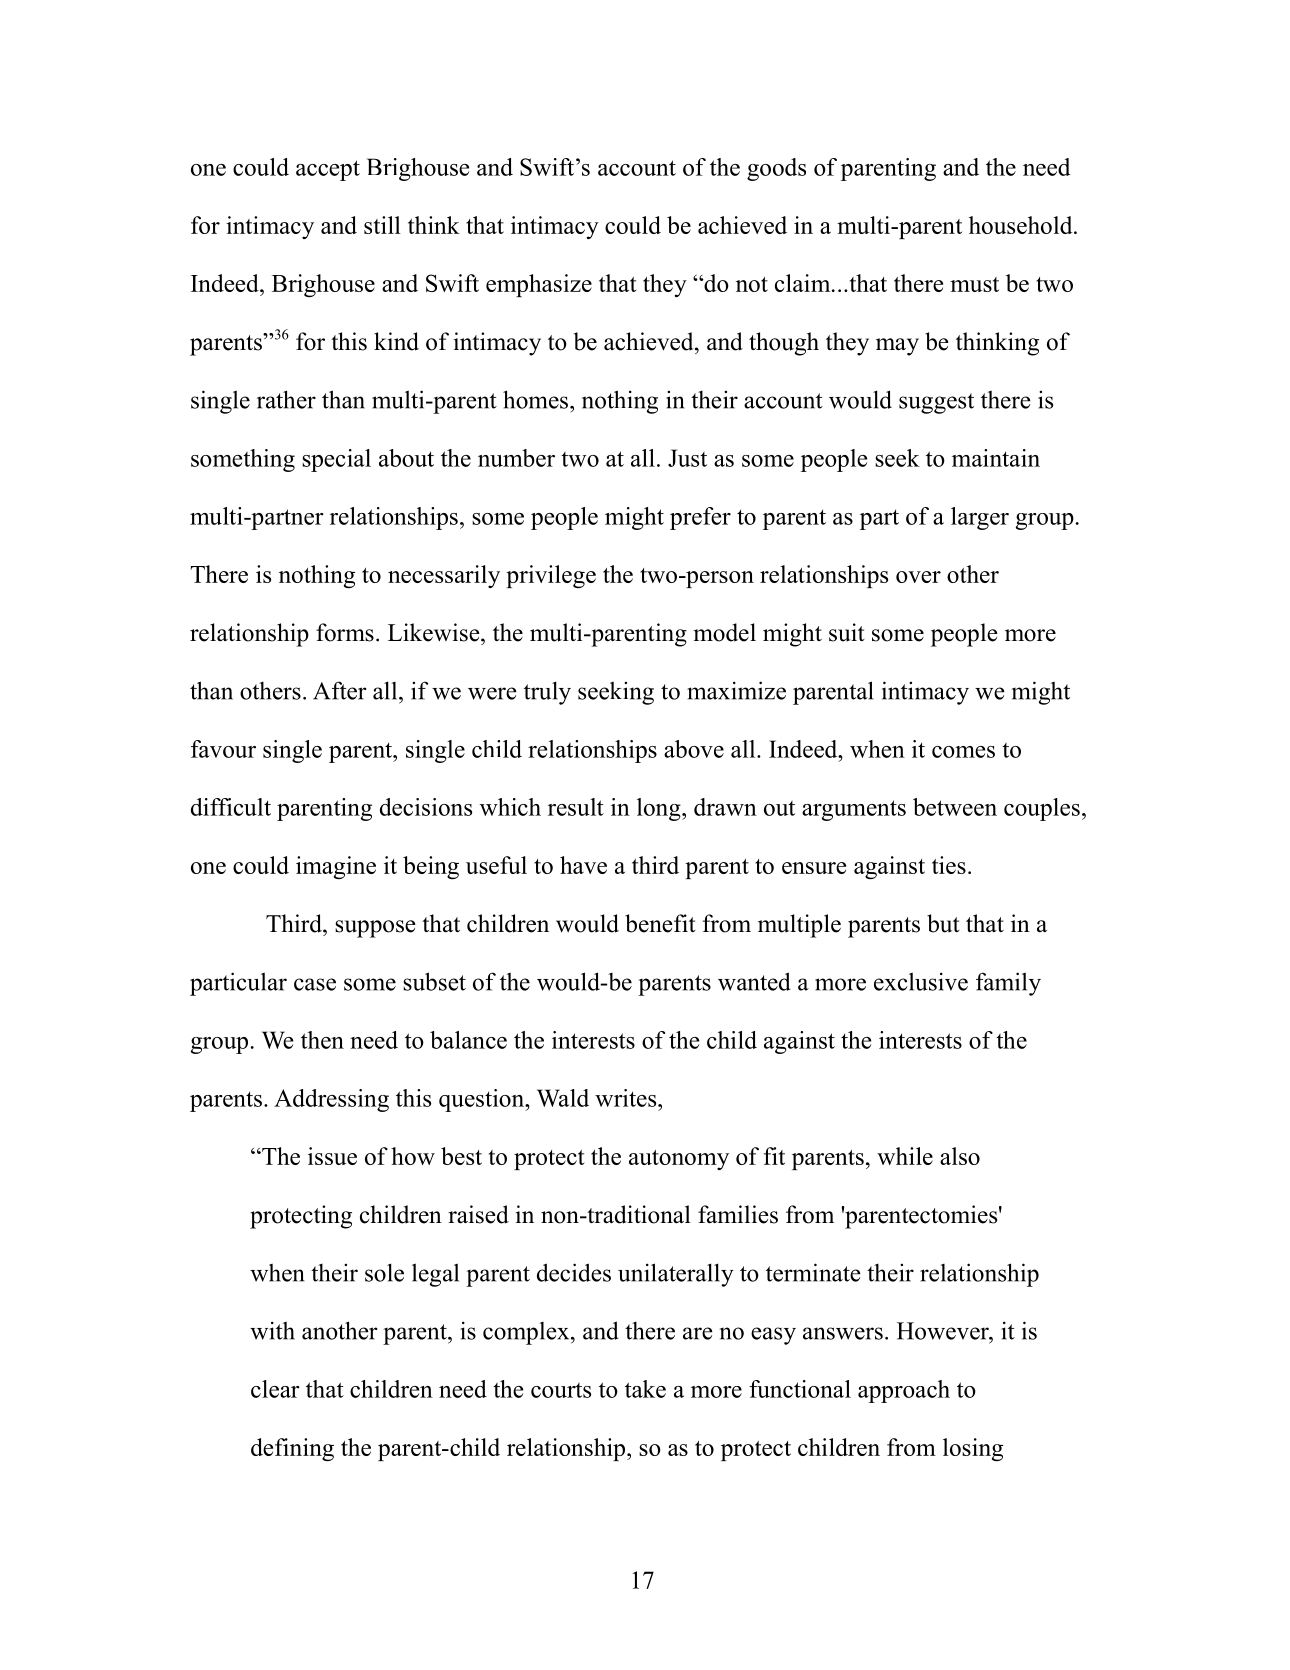 Image resolution: width=1290 pixels, height=1670 pixels. Describe the element at coordinates (918, 577) in the screenshot. I see `over` at that location.
